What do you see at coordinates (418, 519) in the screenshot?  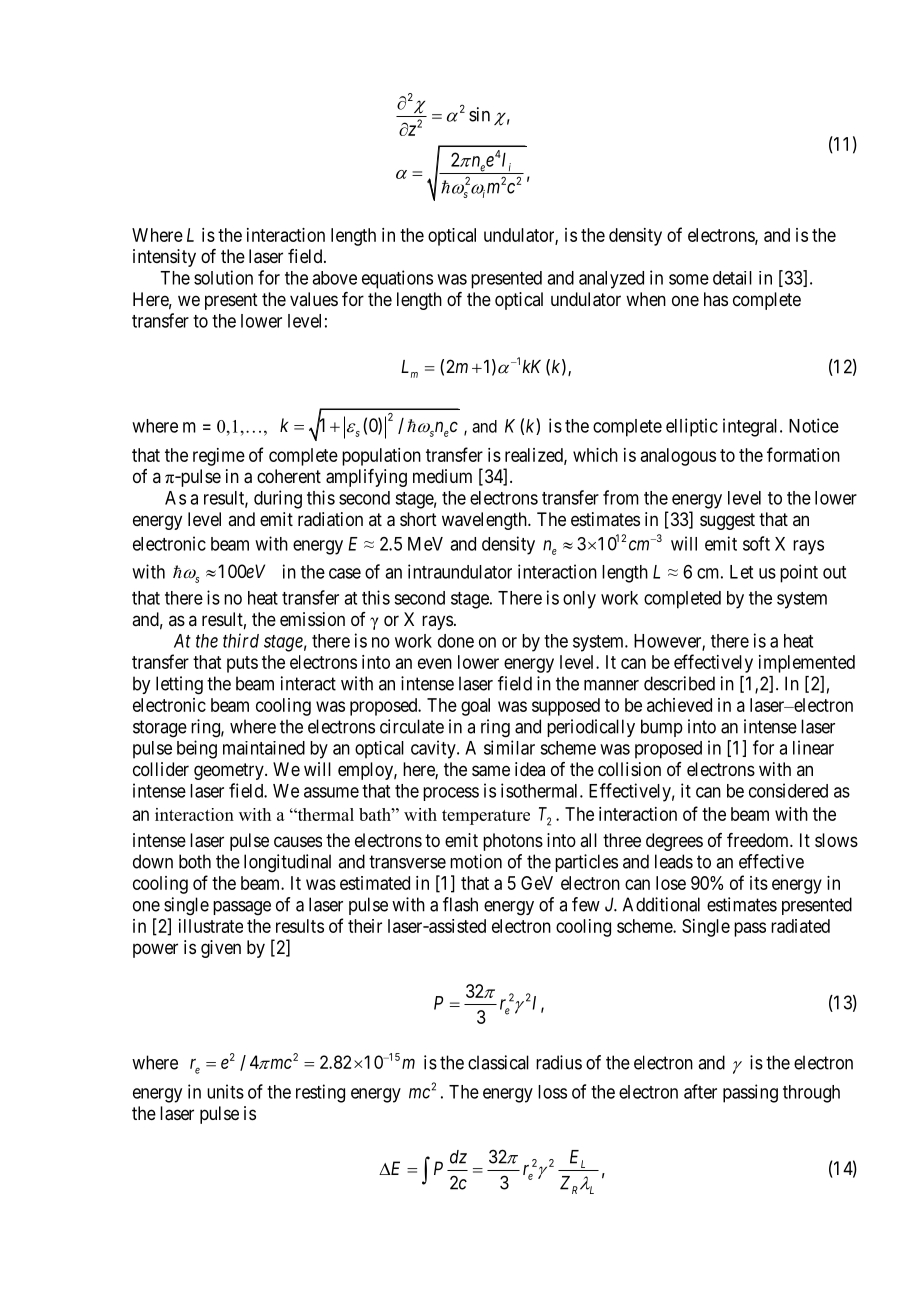 I see `short` at bounding box center [418, 519].
